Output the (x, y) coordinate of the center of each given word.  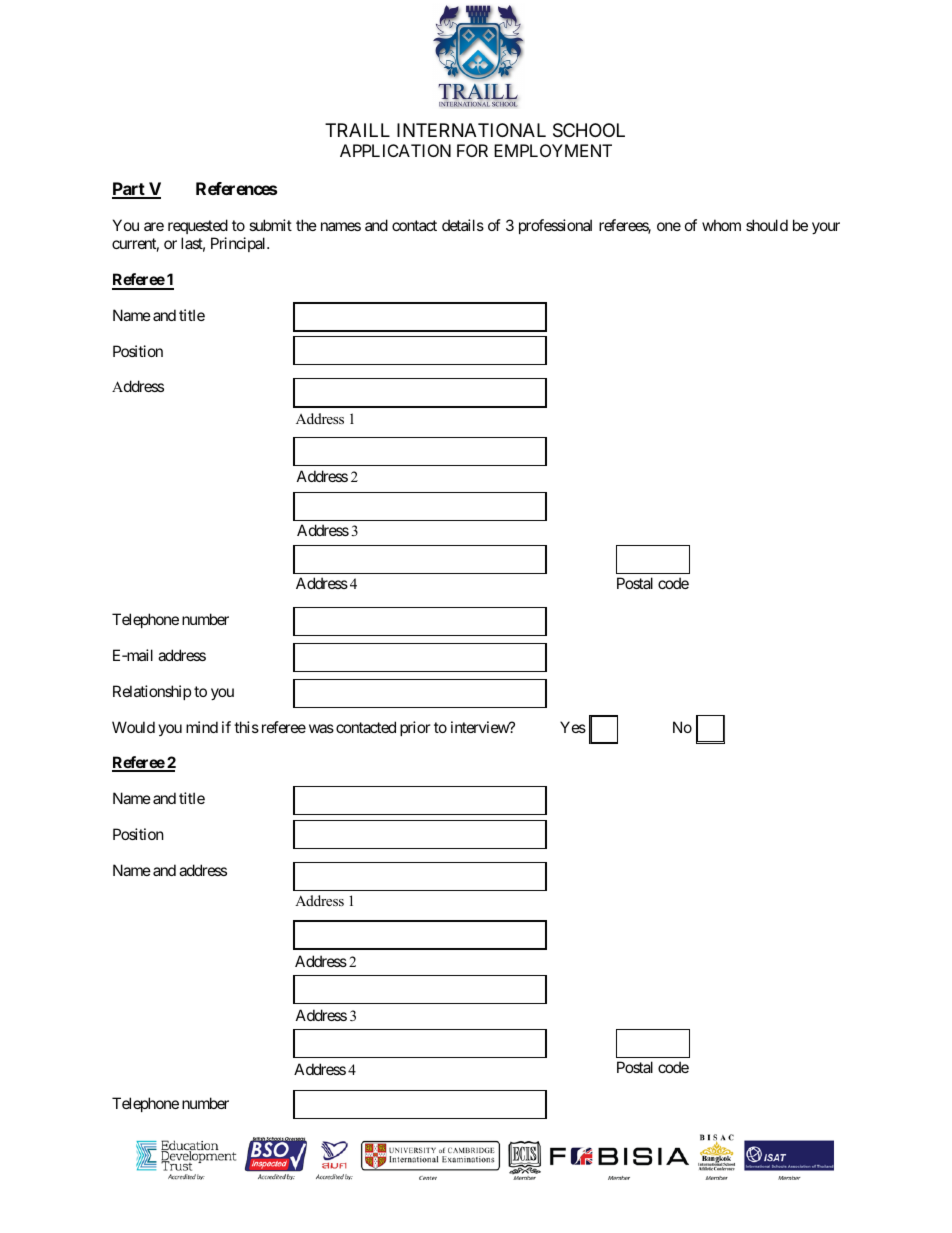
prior (415, 728)
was (321, 728)
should (767, 225)
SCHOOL (589, 130)
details (463, 225)
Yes (573, 727)
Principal (239, 244)
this (246, 727)
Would (133, 727)
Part (129, 190)
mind (202, 727)
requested (198, 226)
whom (721, 225)
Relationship (152, 692)
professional (555, 226)
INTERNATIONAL (471, 130)
